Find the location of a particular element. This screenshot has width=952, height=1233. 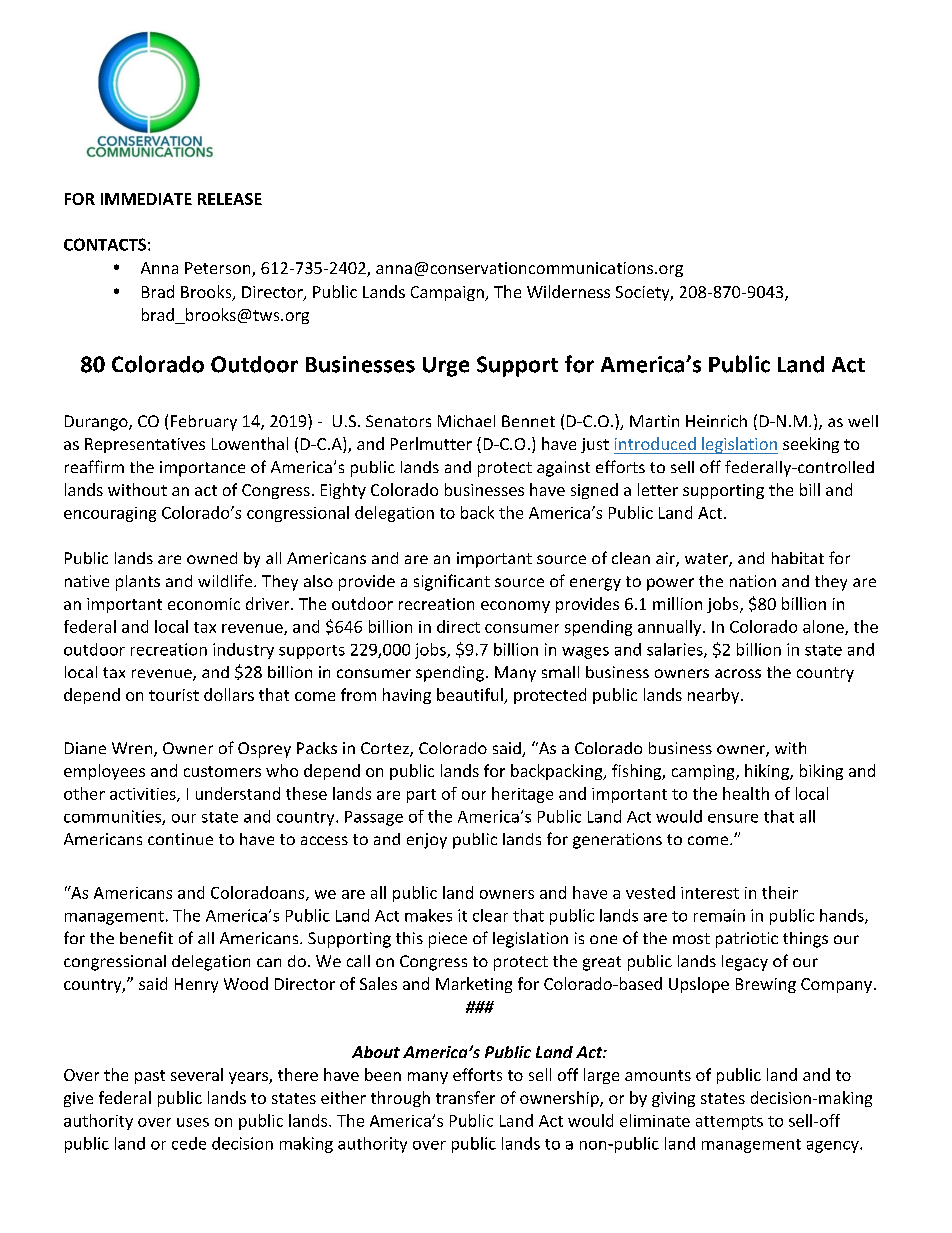

IMMEDIATE is located at coordinates (146, 199).
